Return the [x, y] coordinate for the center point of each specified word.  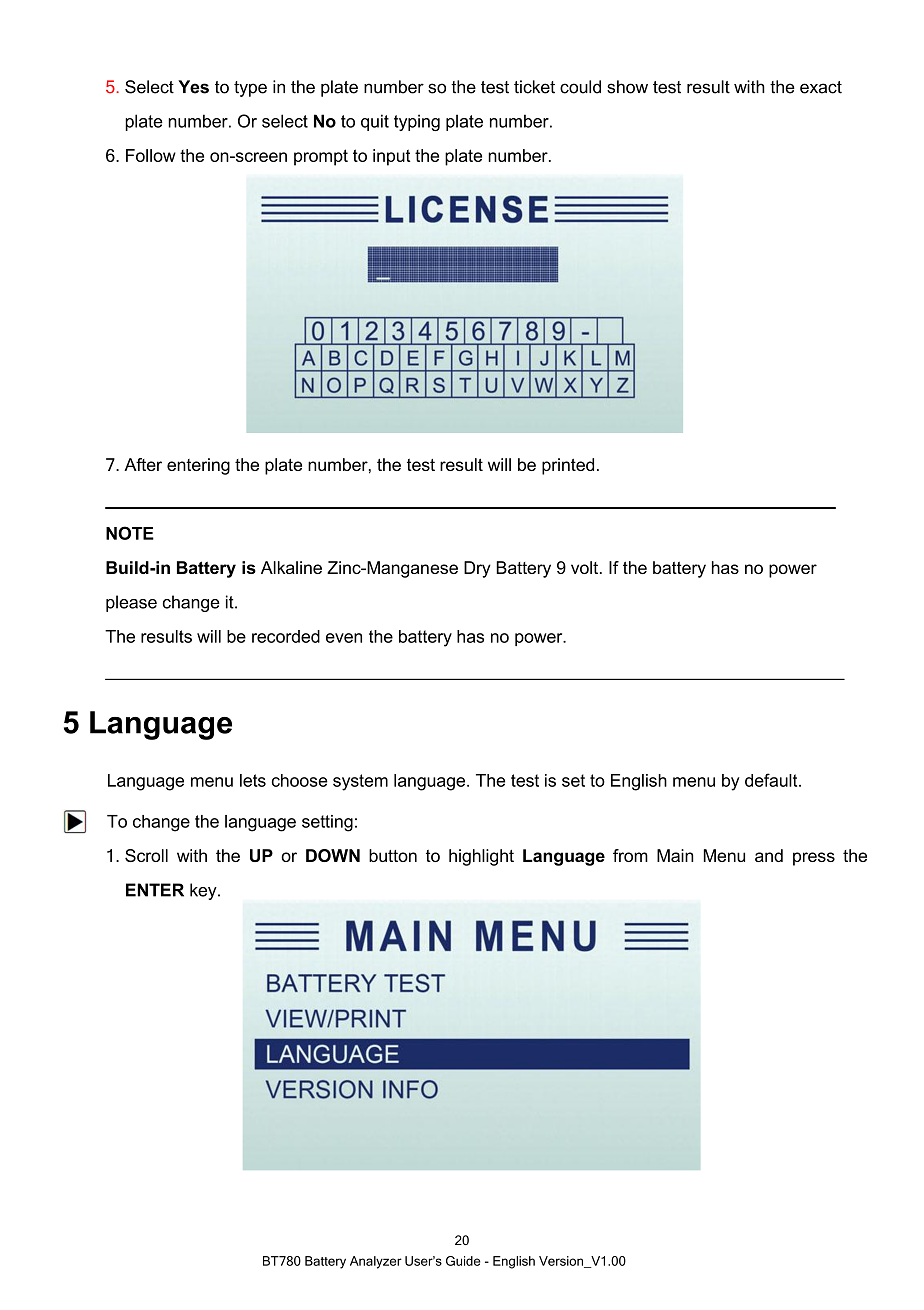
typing [417, 122]
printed [568, 466]
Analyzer [376, 1262]
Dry [477, 569]
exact [821, 87]
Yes [193, 87]
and [769, 855]
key [204, 891]
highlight [481, 857]
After [143, 464]
